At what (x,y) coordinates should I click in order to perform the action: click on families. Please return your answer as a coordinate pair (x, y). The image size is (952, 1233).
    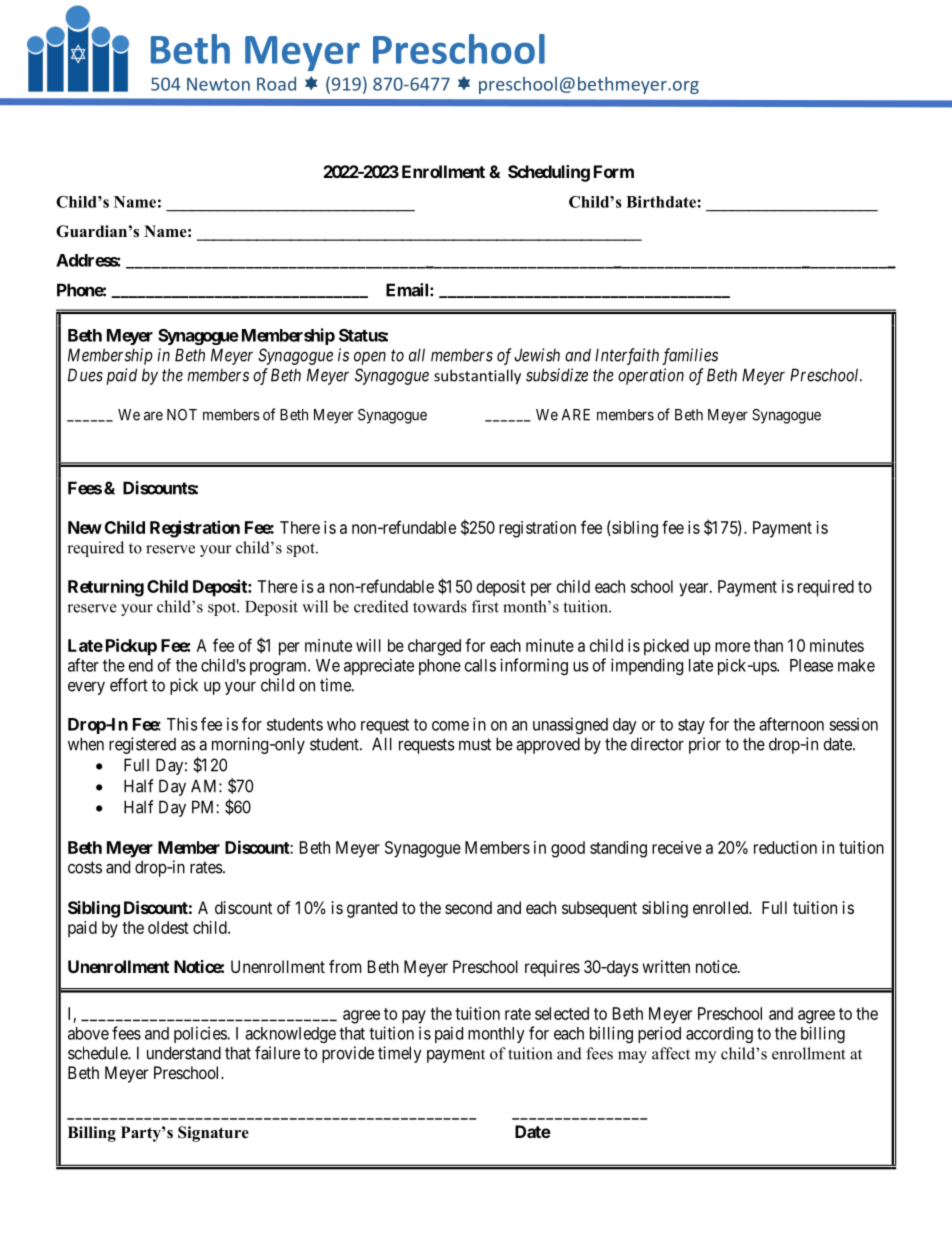
    Looking at the image, I should click on (690, 356).
